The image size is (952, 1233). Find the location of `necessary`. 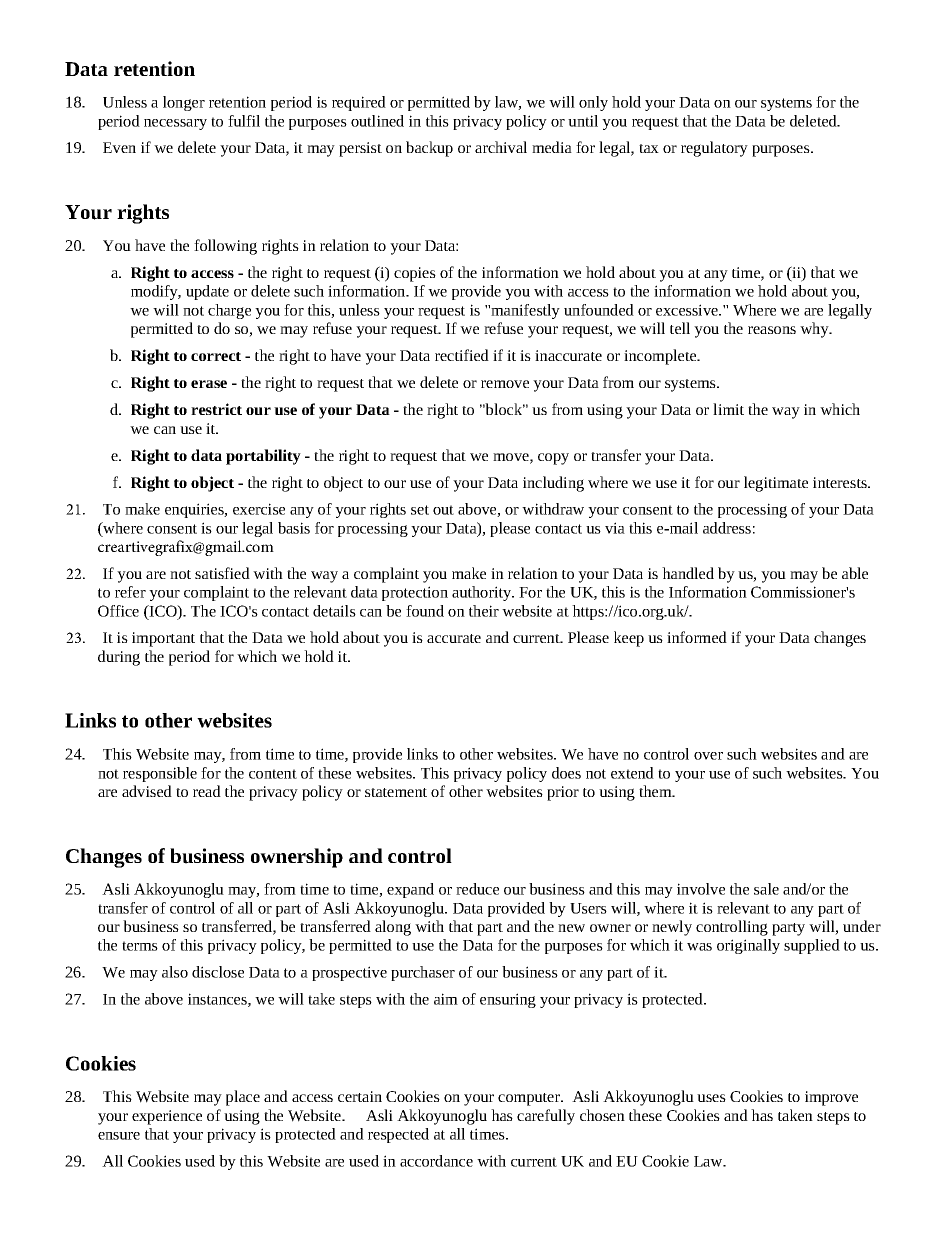

necessary is located at coordinates (175, 124).
